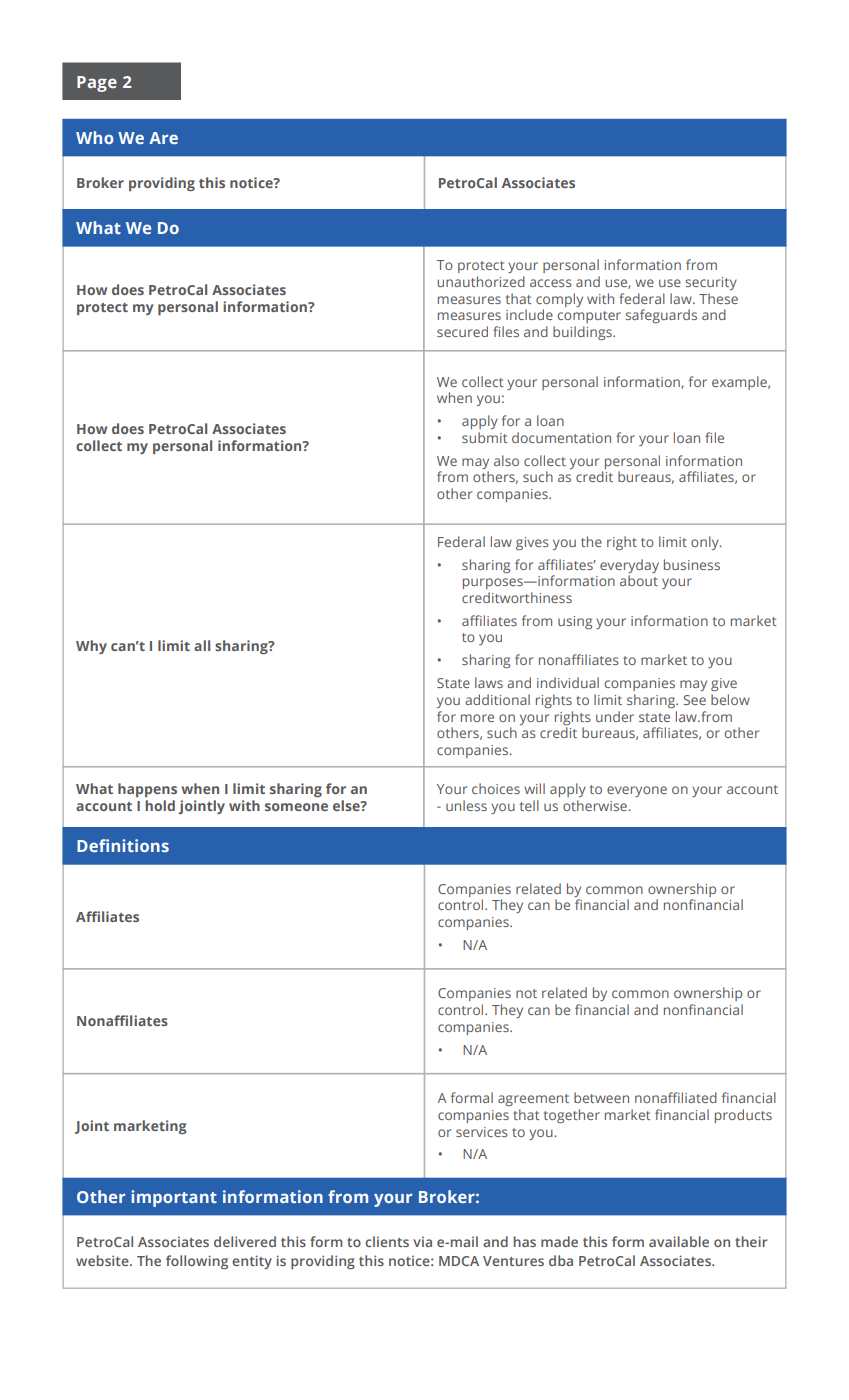 The height and width of the screenshot is (1400, 849). Describe the element at coordinates (484, 437) in the screenshot. I see `submit` at that location.
